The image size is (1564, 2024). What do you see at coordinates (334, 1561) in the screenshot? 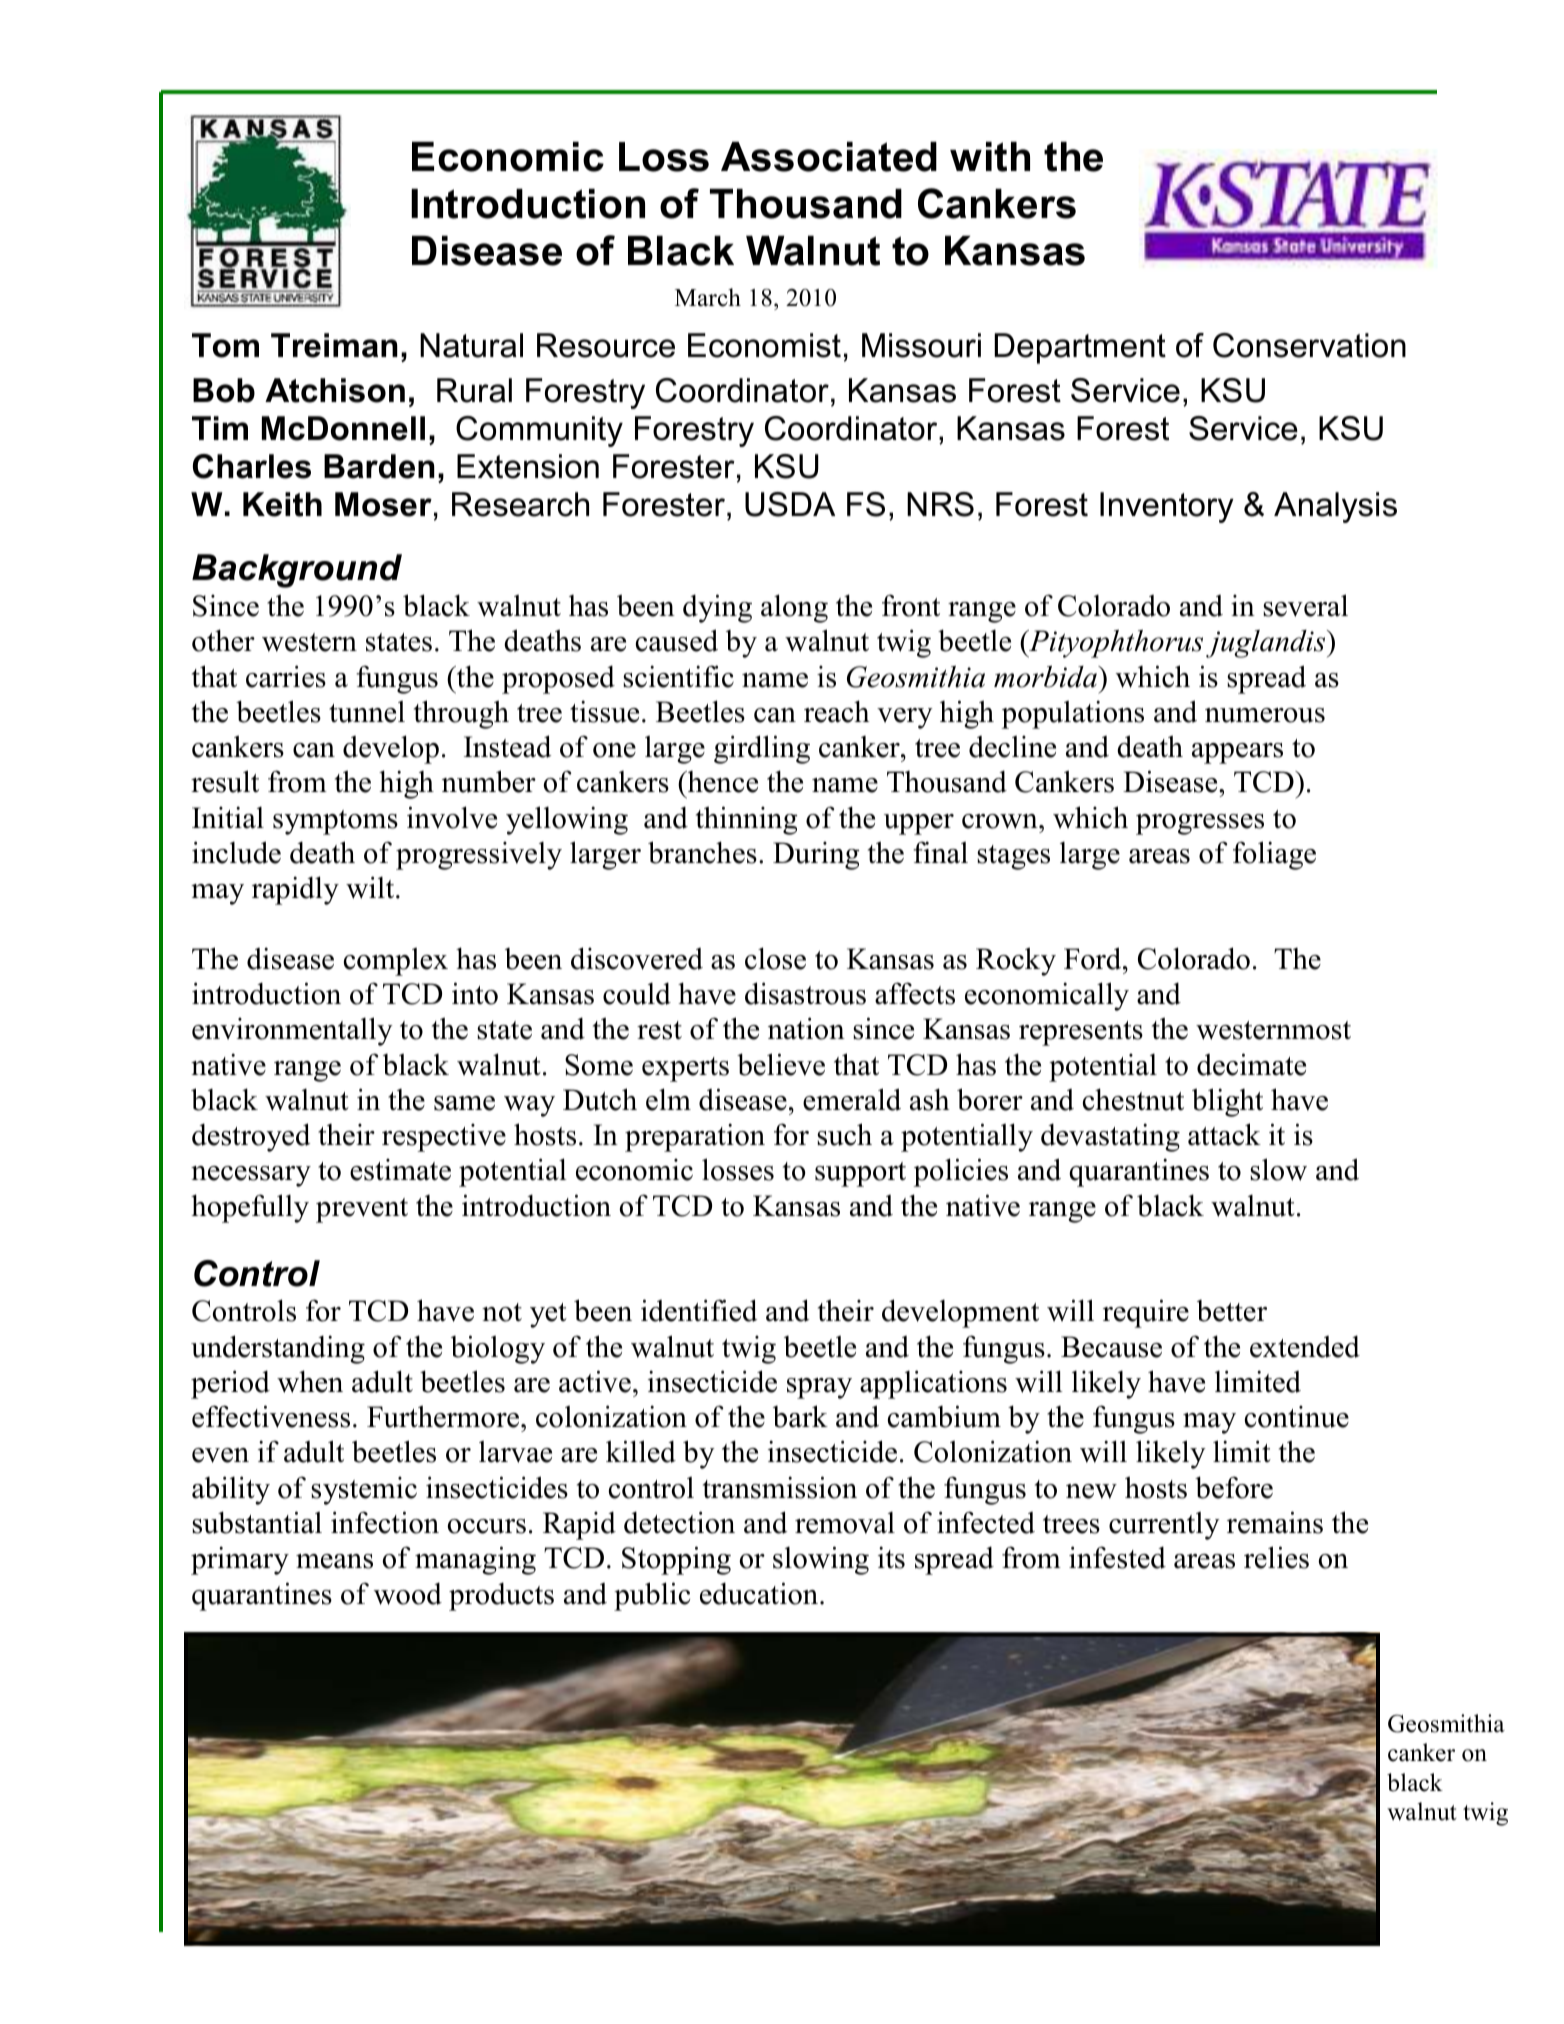
I see `means` at bounding box center [334, 1561].
